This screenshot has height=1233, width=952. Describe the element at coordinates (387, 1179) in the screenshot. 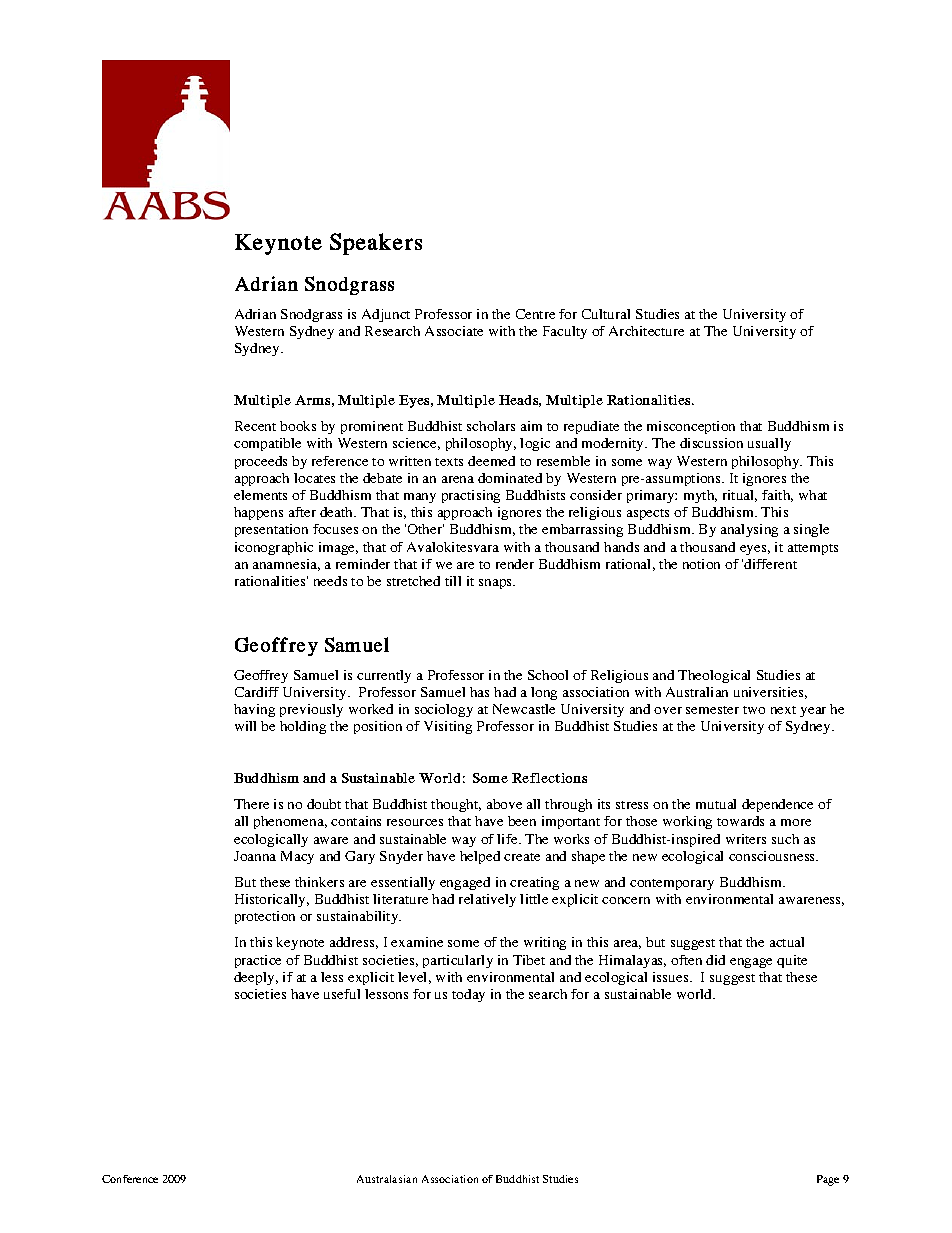

I see `Australasian` at that location.
